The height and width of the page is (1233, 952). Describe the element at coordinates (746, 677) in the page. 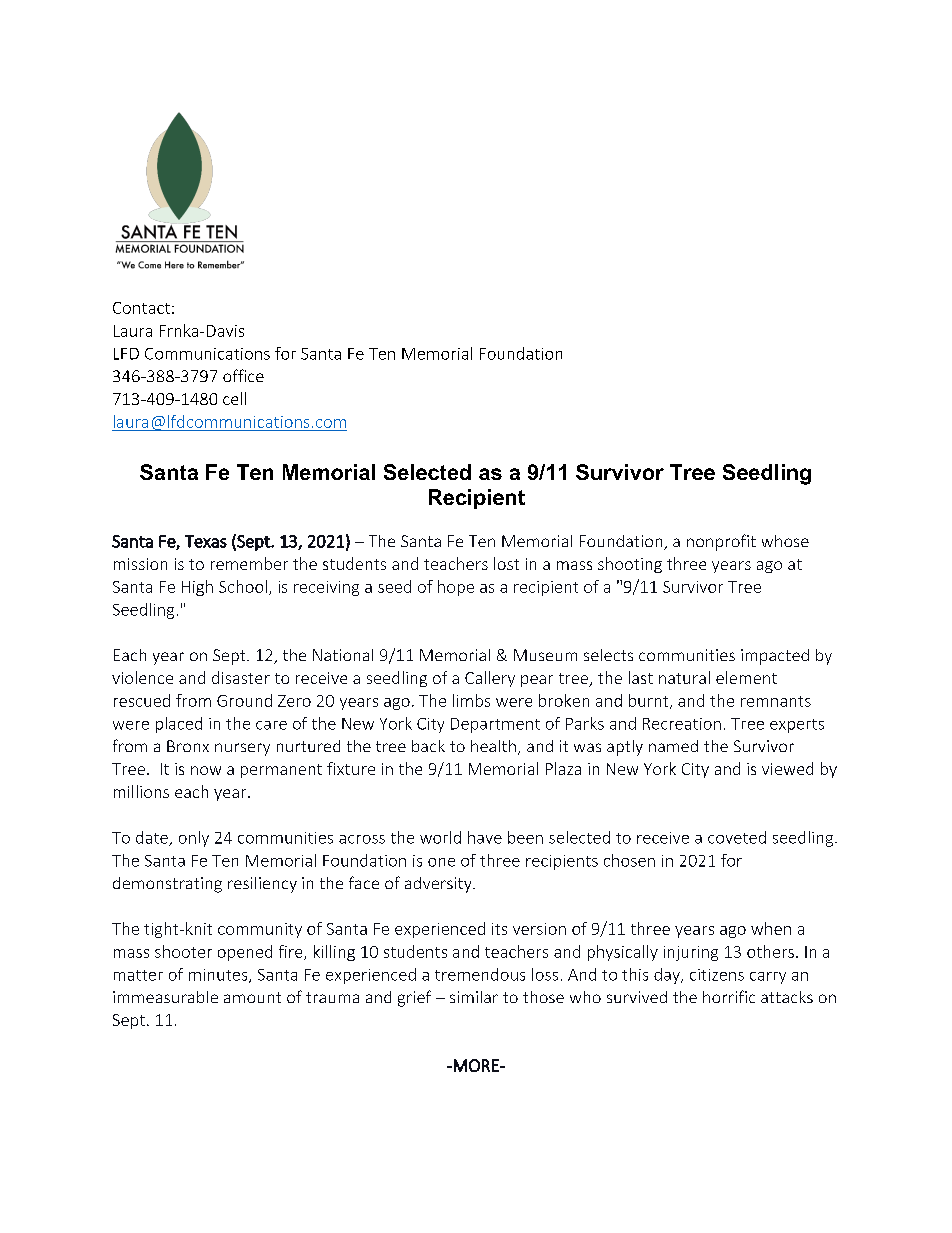

I see `element` at that location.
